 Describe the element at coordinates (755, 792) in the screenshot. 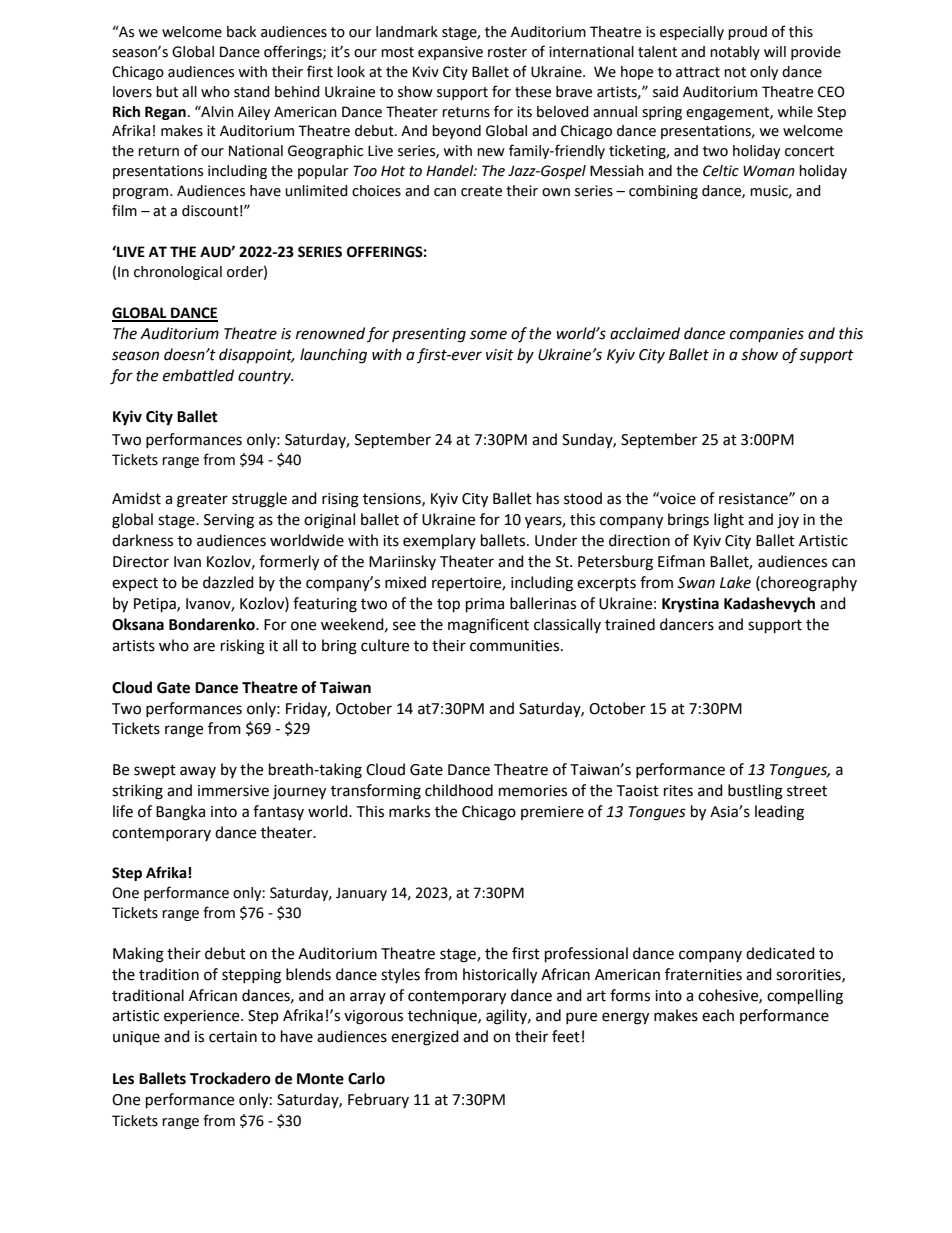

I see `bustling` at that location.
